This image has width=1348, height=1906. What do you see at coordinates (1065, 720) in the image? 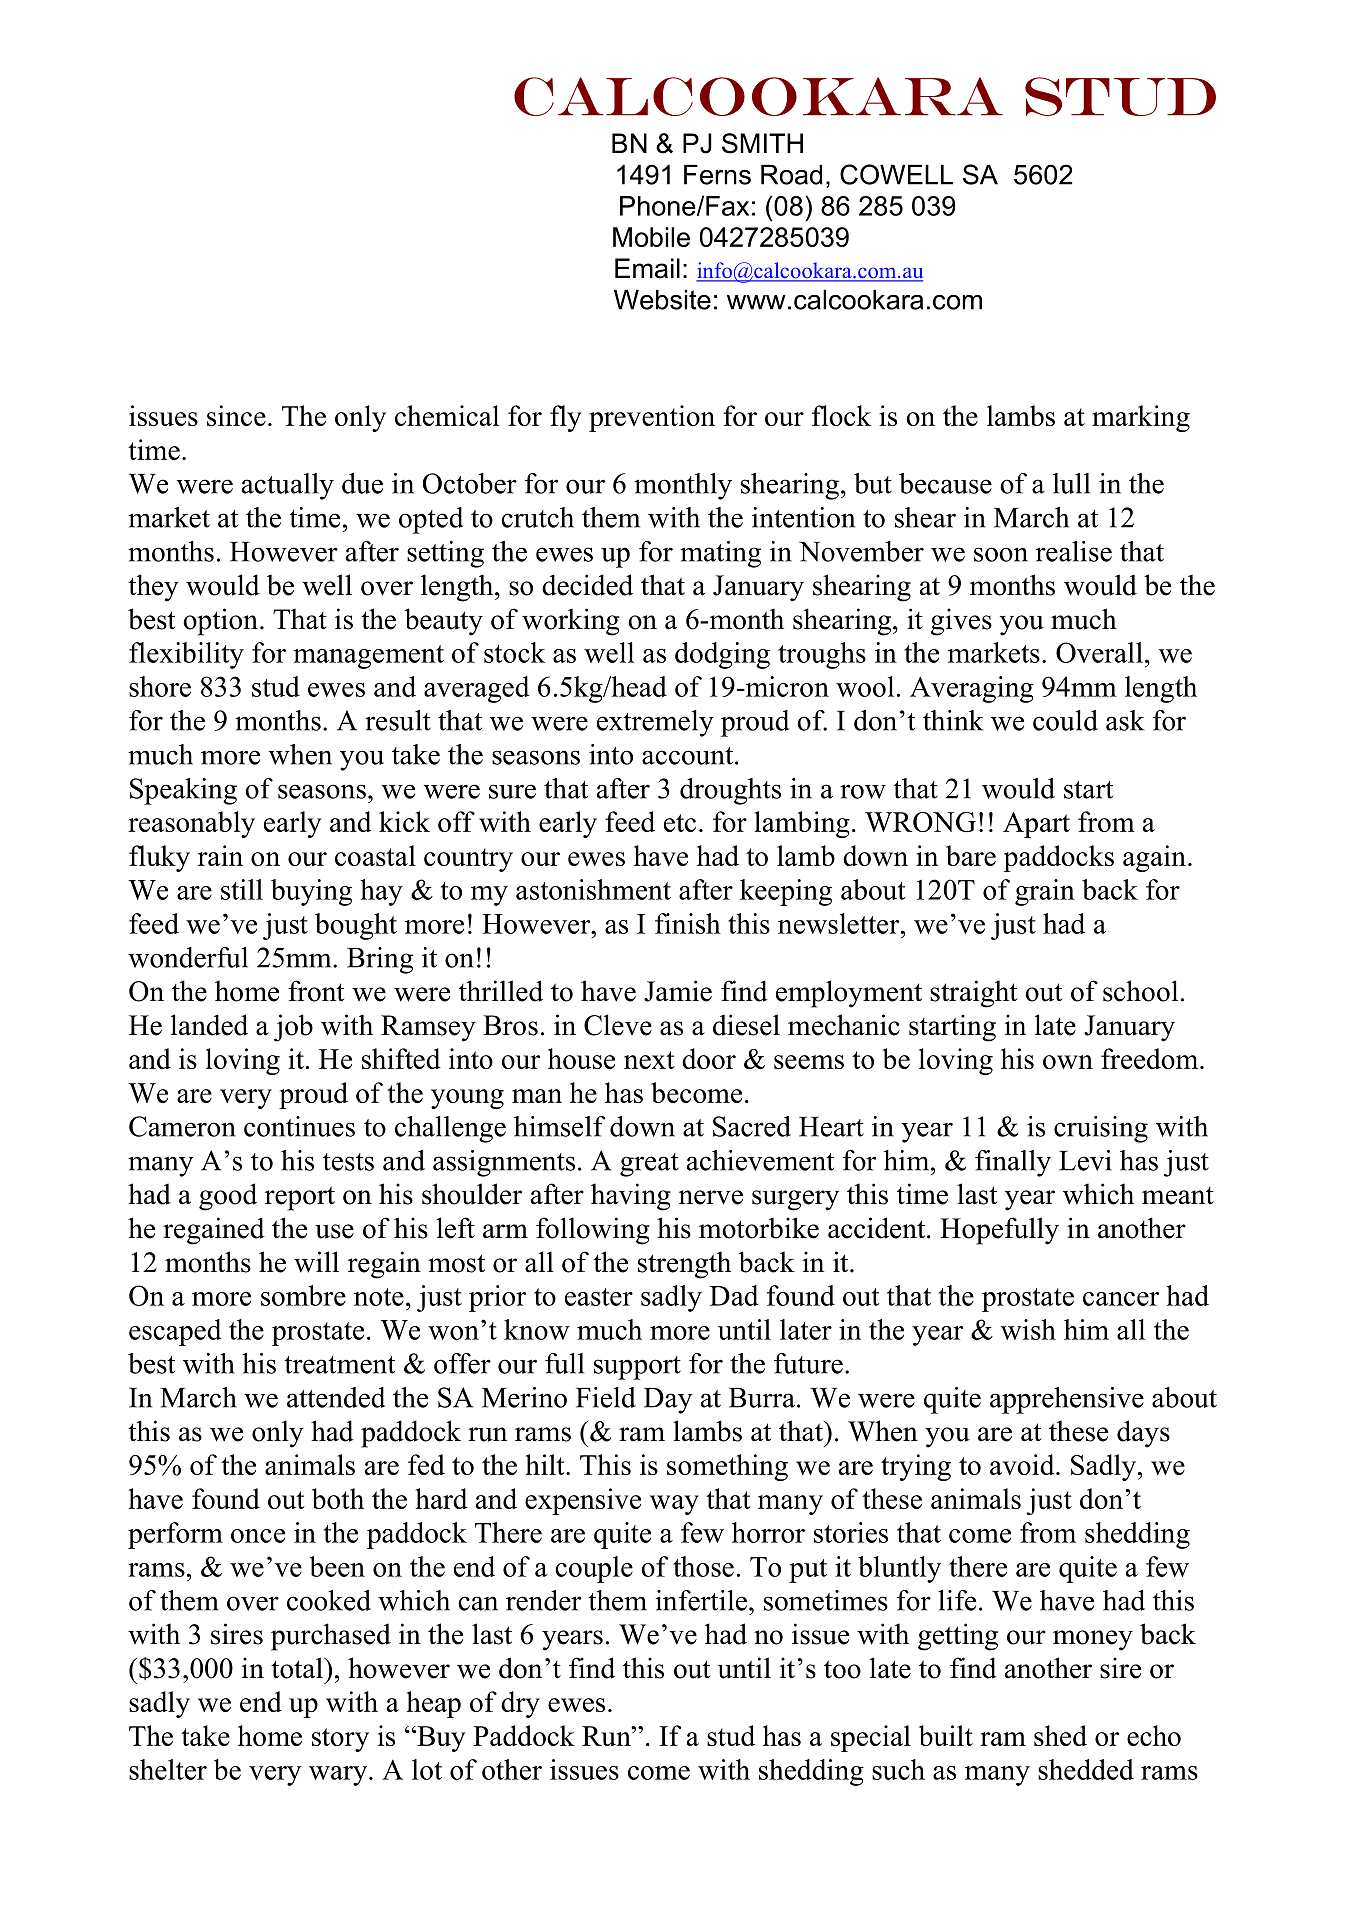
I see `could` at bounding box center [1065, 720].
